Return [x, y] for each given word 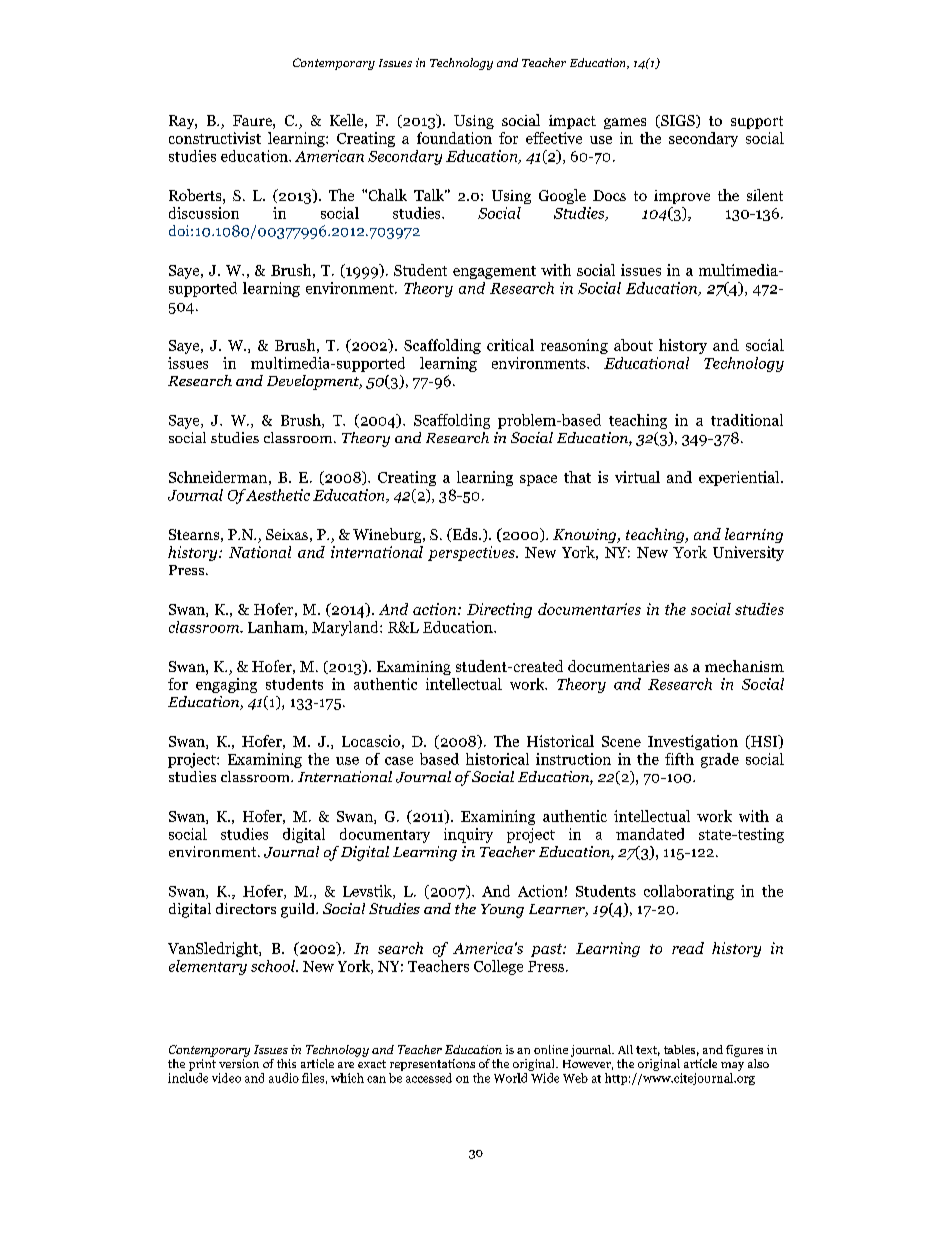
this [286, 1063]
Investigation [693, 742]
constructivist [215, 138]
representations [432, 1065]
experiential [740, 478]
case [399, 761]
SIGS [678, 121]
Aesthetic [276, 495]
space [538, 480]
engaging [226, 685]
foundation [454, 138]
